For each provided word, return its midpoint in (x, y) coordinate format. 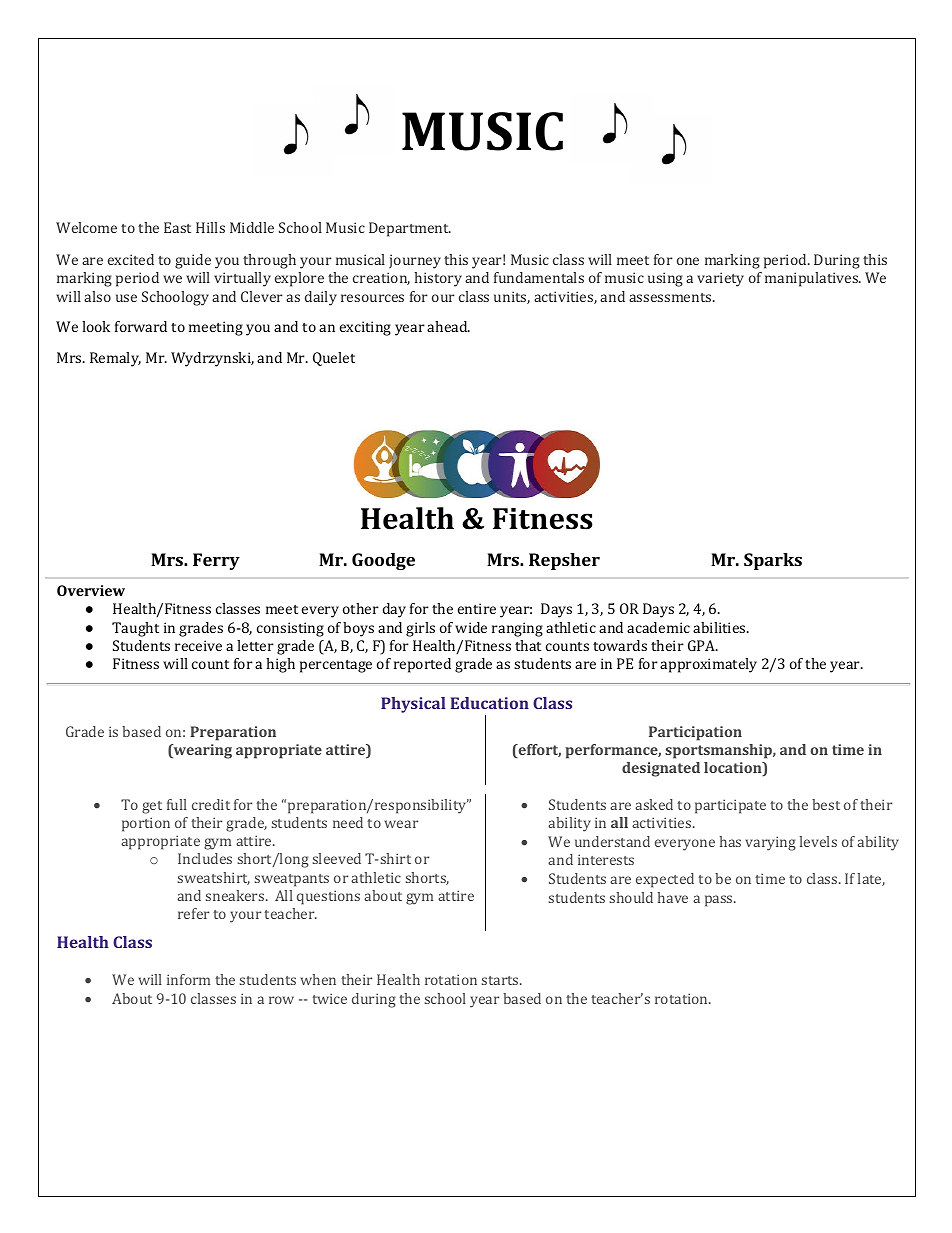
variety (720, 279)
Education (489, 703)
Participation (695, 733)
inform (188, 979)
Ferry (216, 561)
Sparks (773, 561)
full (177, 804)
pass (720, 901)
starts (501, 980)
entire (477, 608)
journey (415, 261)
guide (193, 261)
